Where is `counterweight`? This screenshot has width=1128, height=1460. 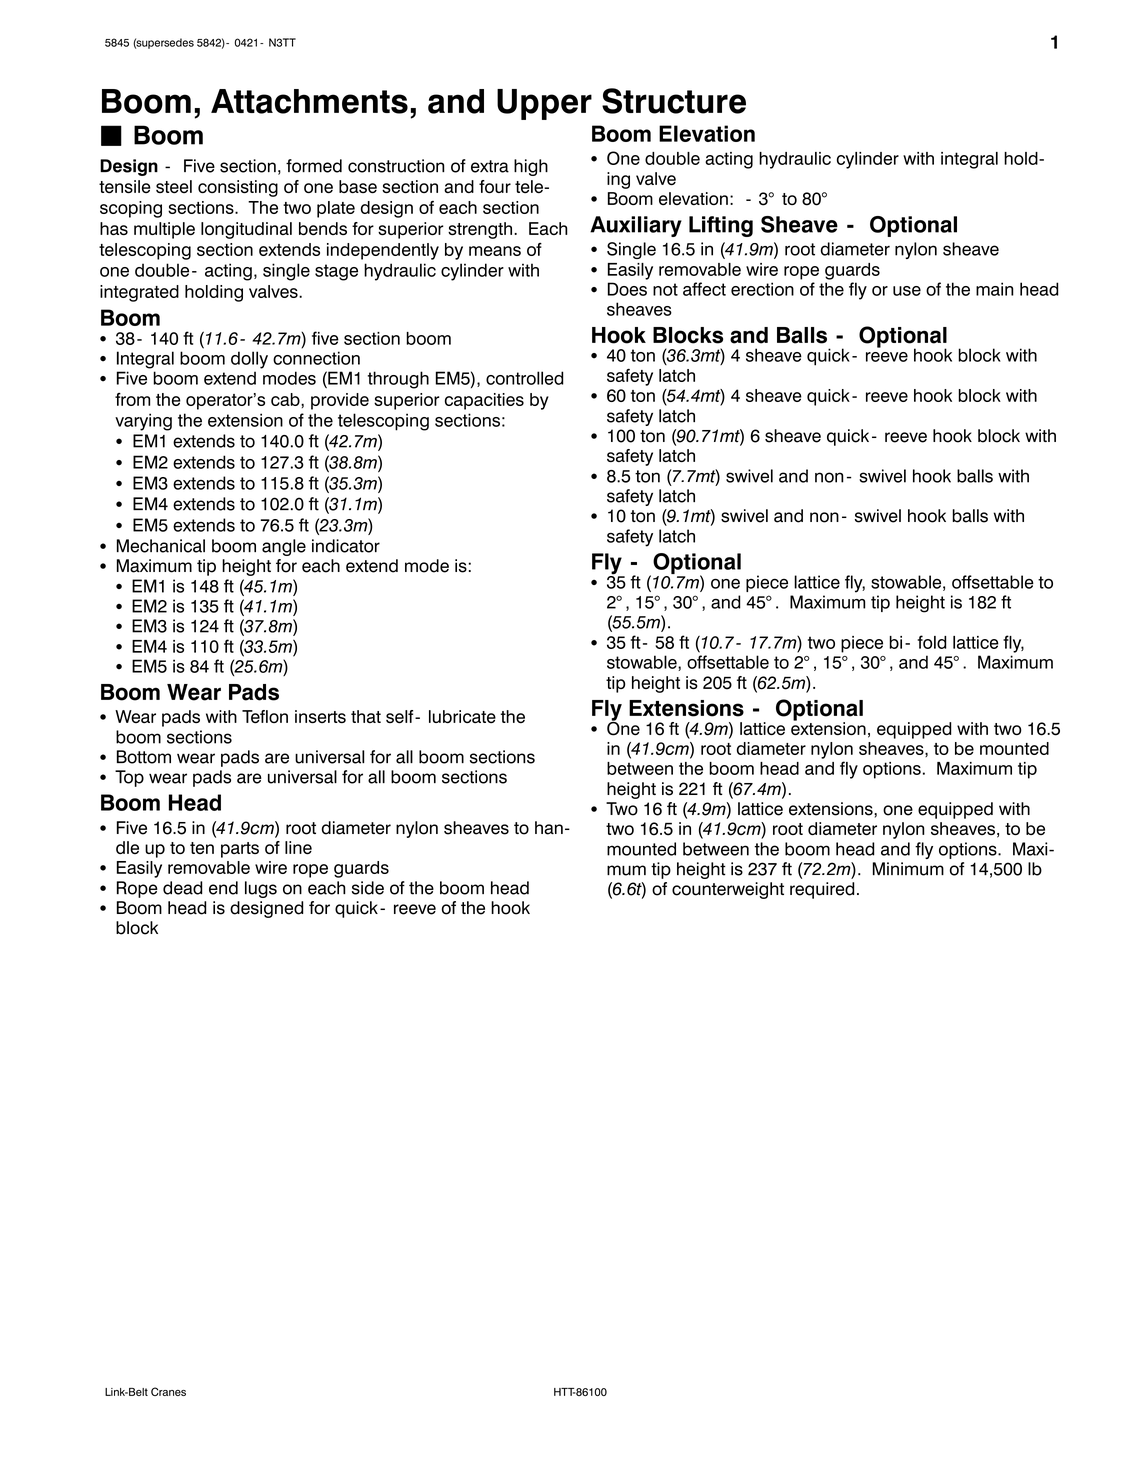
counterweight is located at coordinates (728, 890).
